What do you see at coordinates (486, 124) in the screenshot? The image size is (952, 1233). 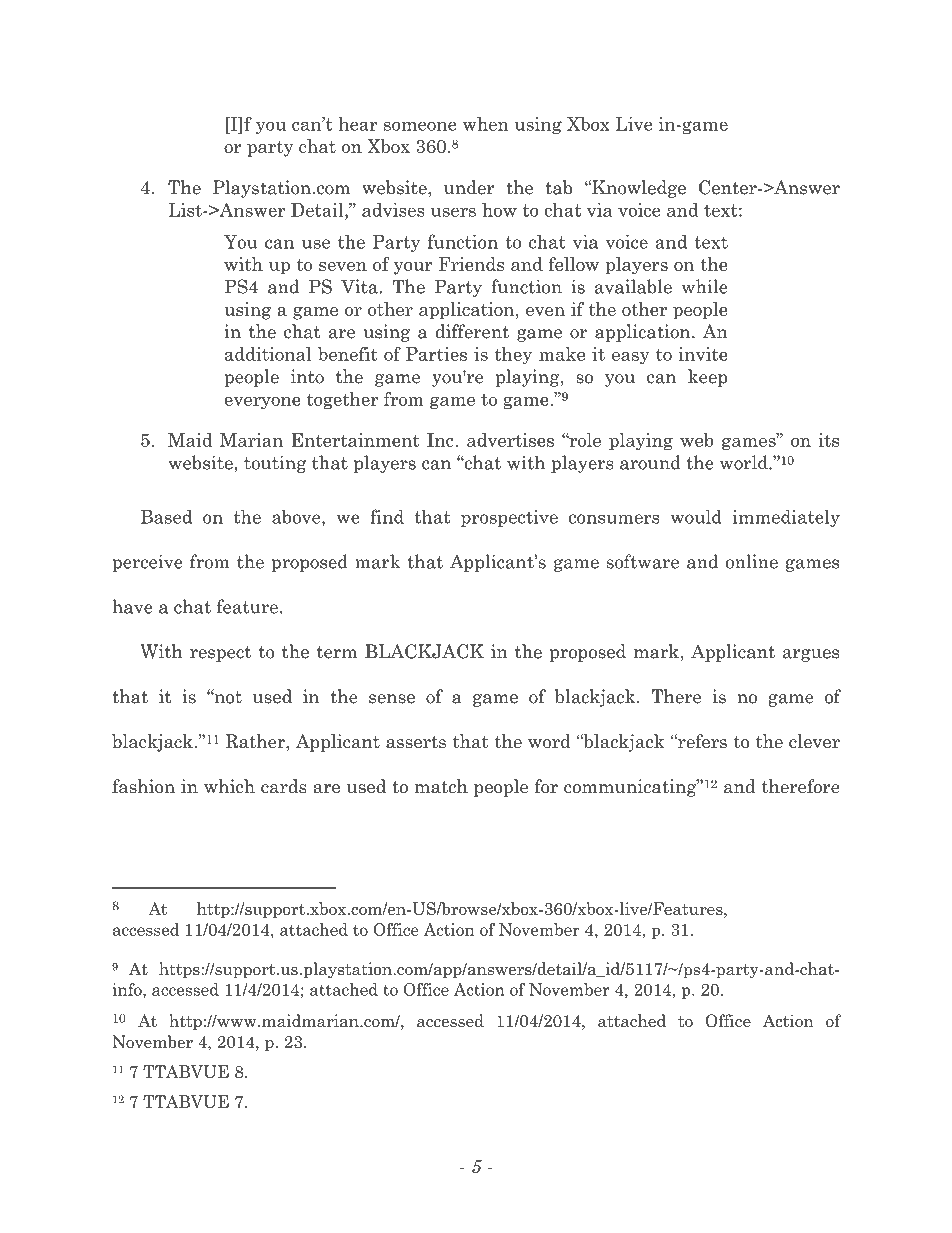 I see `when` at bounding box center [486, 124].
